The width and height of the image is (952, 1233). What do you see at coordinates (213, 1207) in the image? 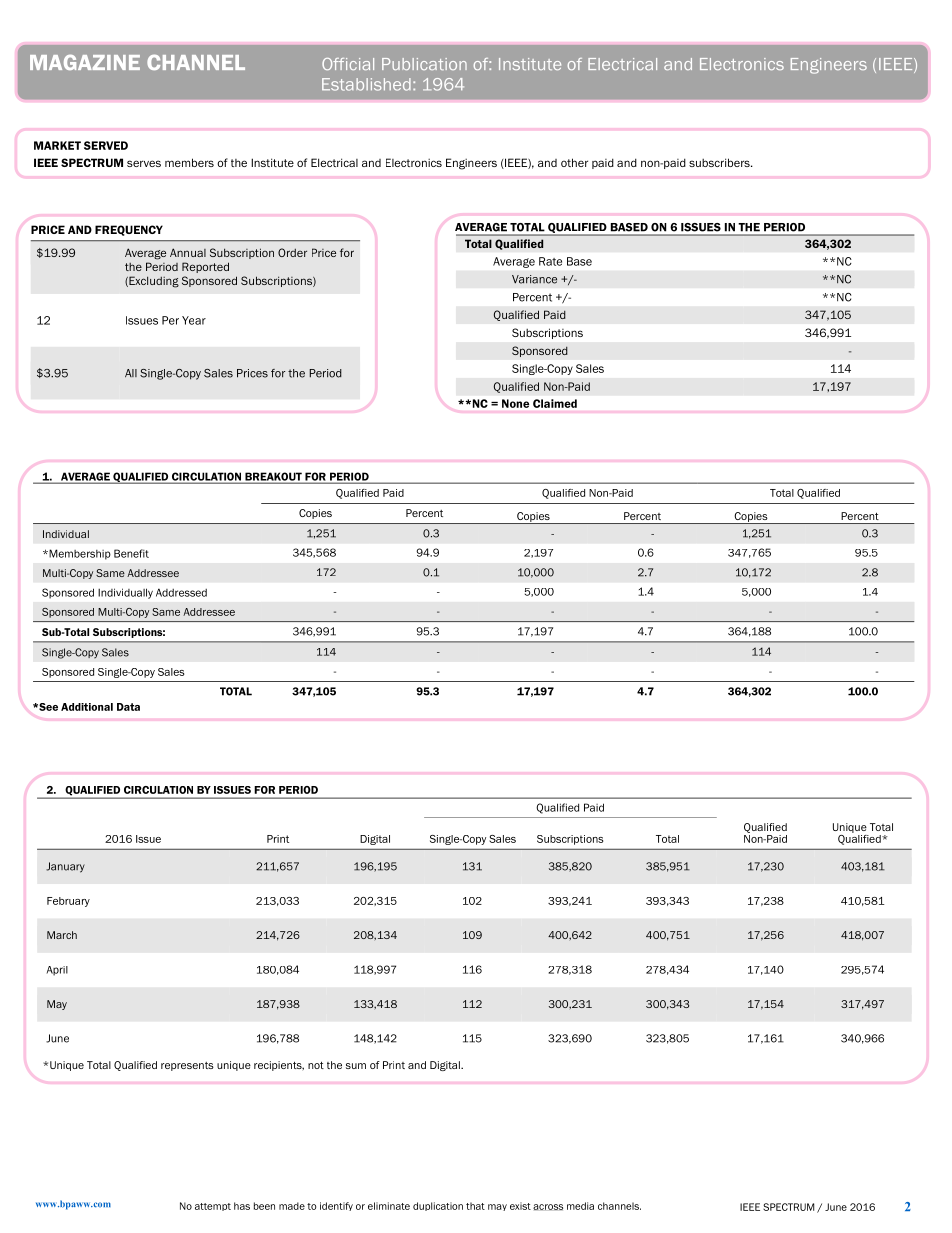
I see `attempt` at bounding box center [213, 1207].
